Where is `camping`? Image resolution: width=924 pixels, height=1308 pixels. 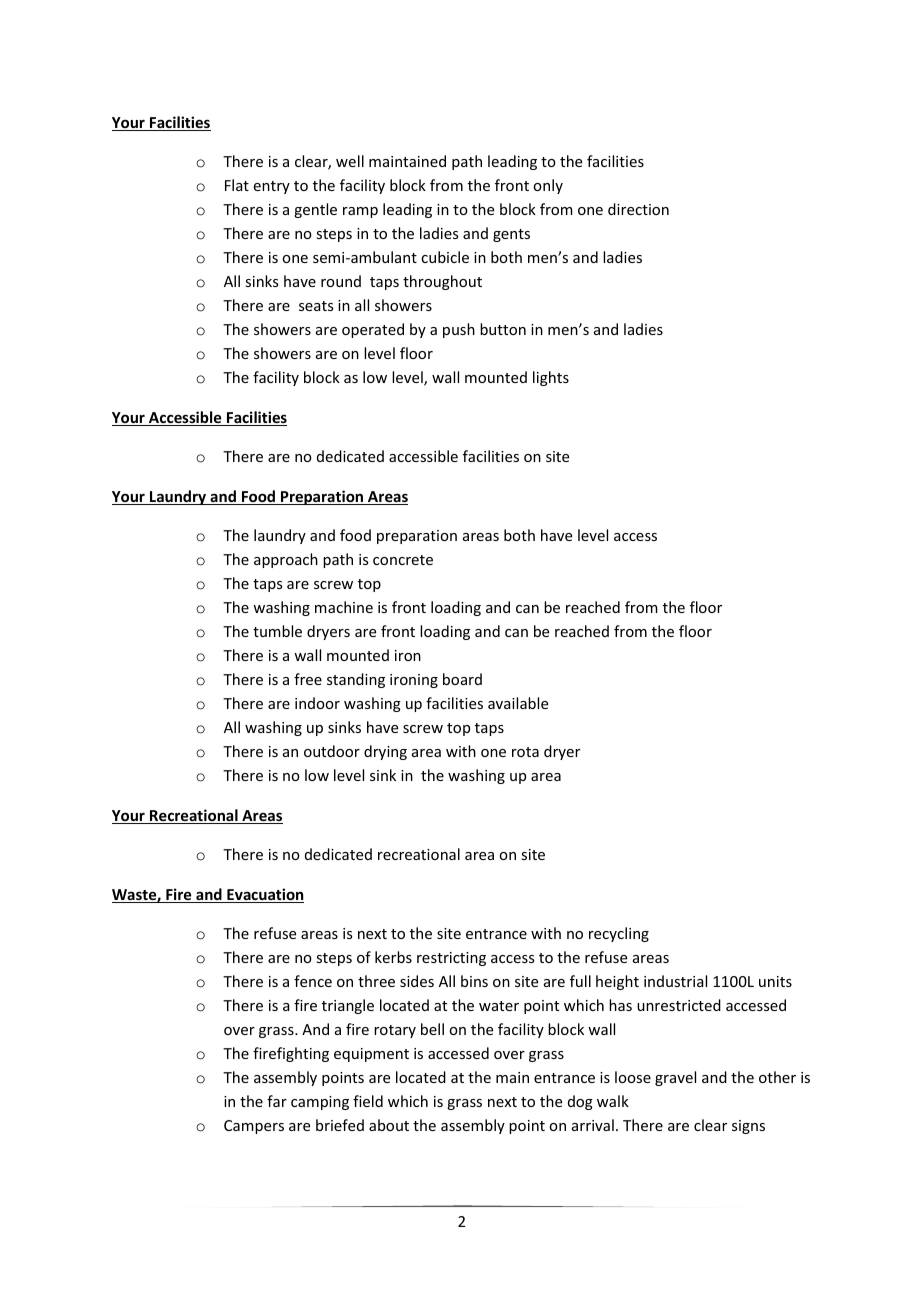 camping is located at coordinates (320, 1103).
